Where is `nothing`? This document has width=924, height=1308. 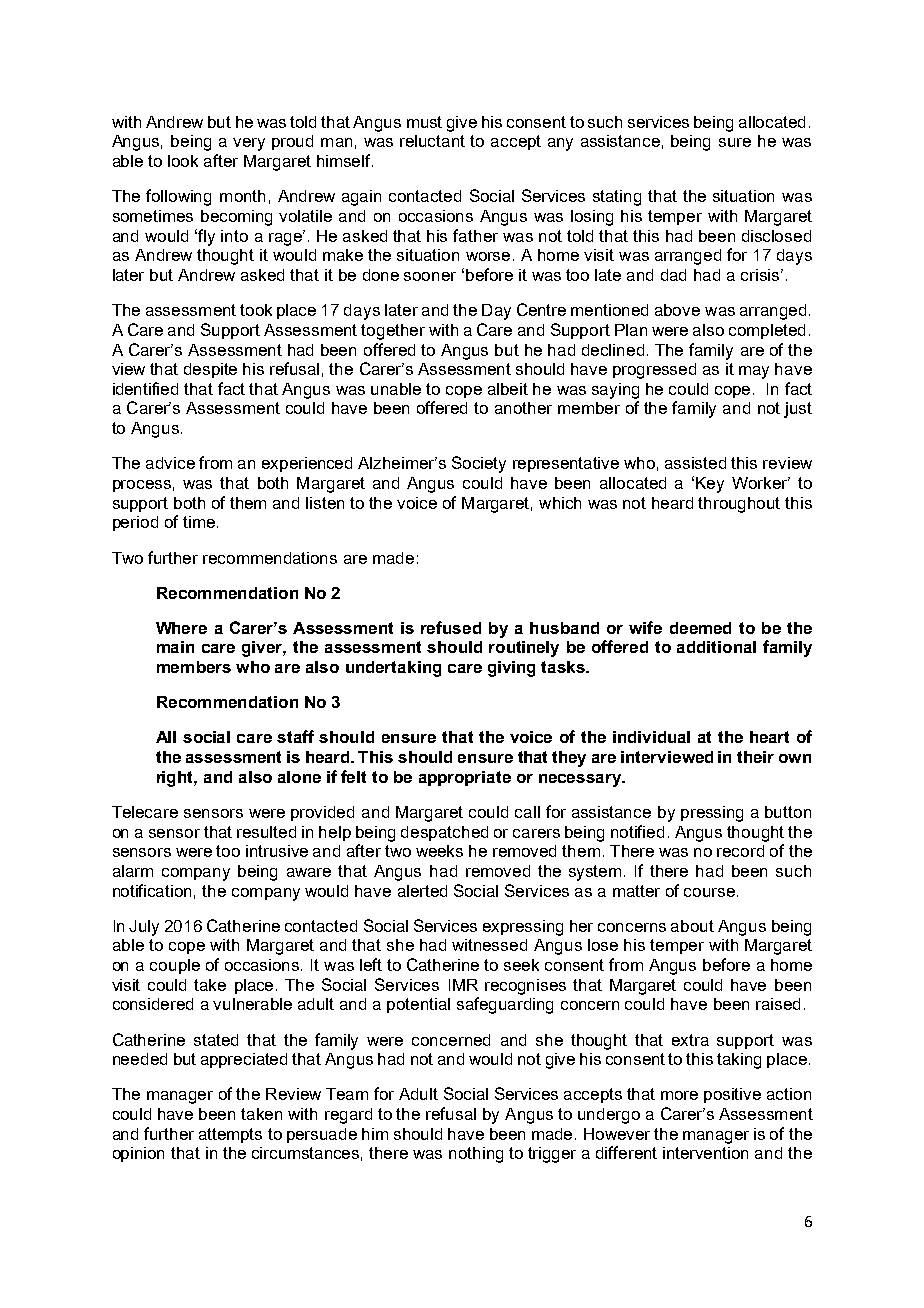
nothing is located at coordinates (476, 1155).
